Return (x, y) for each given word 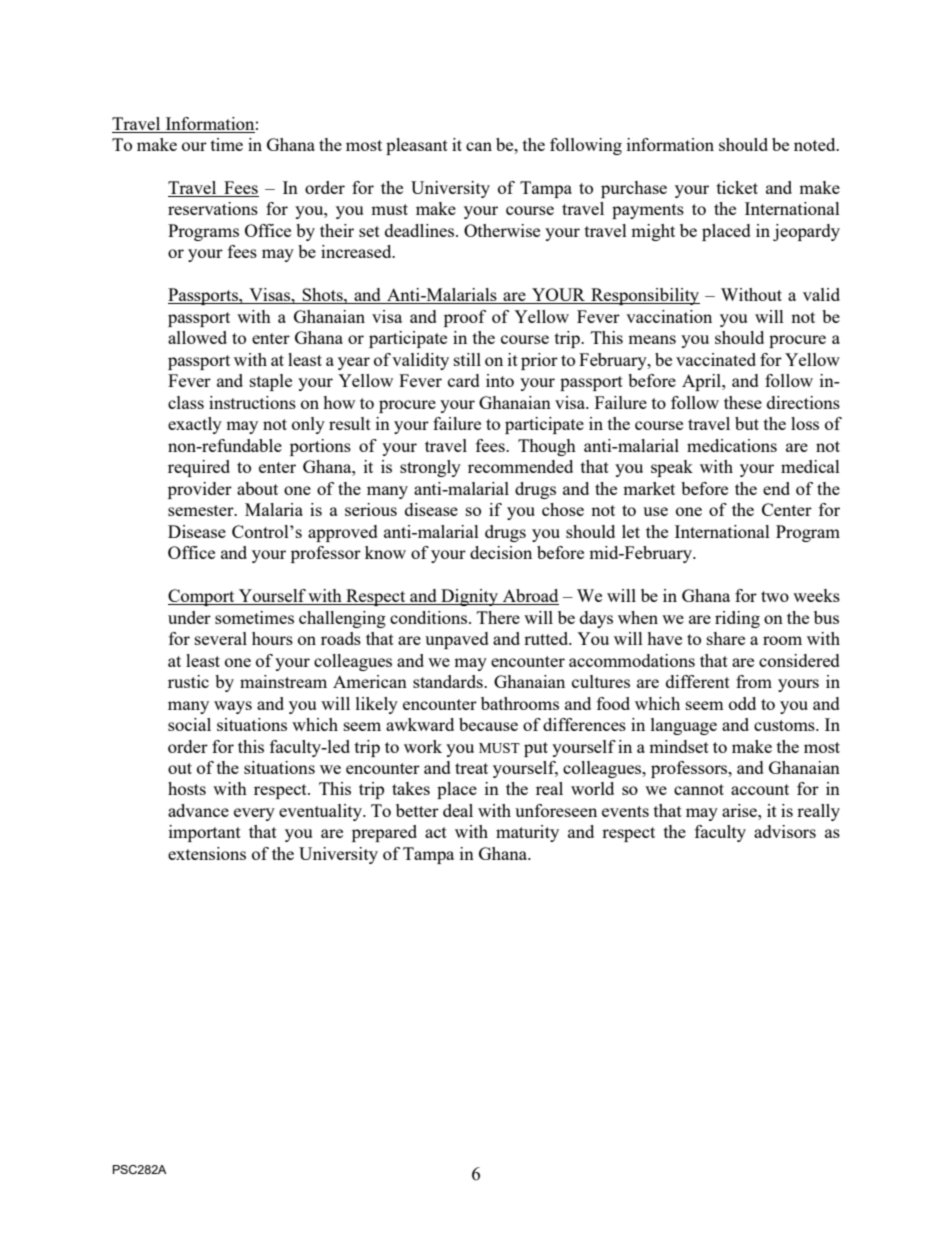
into (500, 380)
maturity (527, 833)
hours (272, 638)
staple (271, 382)
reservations (213, 208)
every (254, 814)
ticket (737, 187)
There (498, 617)
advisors (785, 831)
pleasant (417, 146)
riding (737, 619)
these (743, 402)
